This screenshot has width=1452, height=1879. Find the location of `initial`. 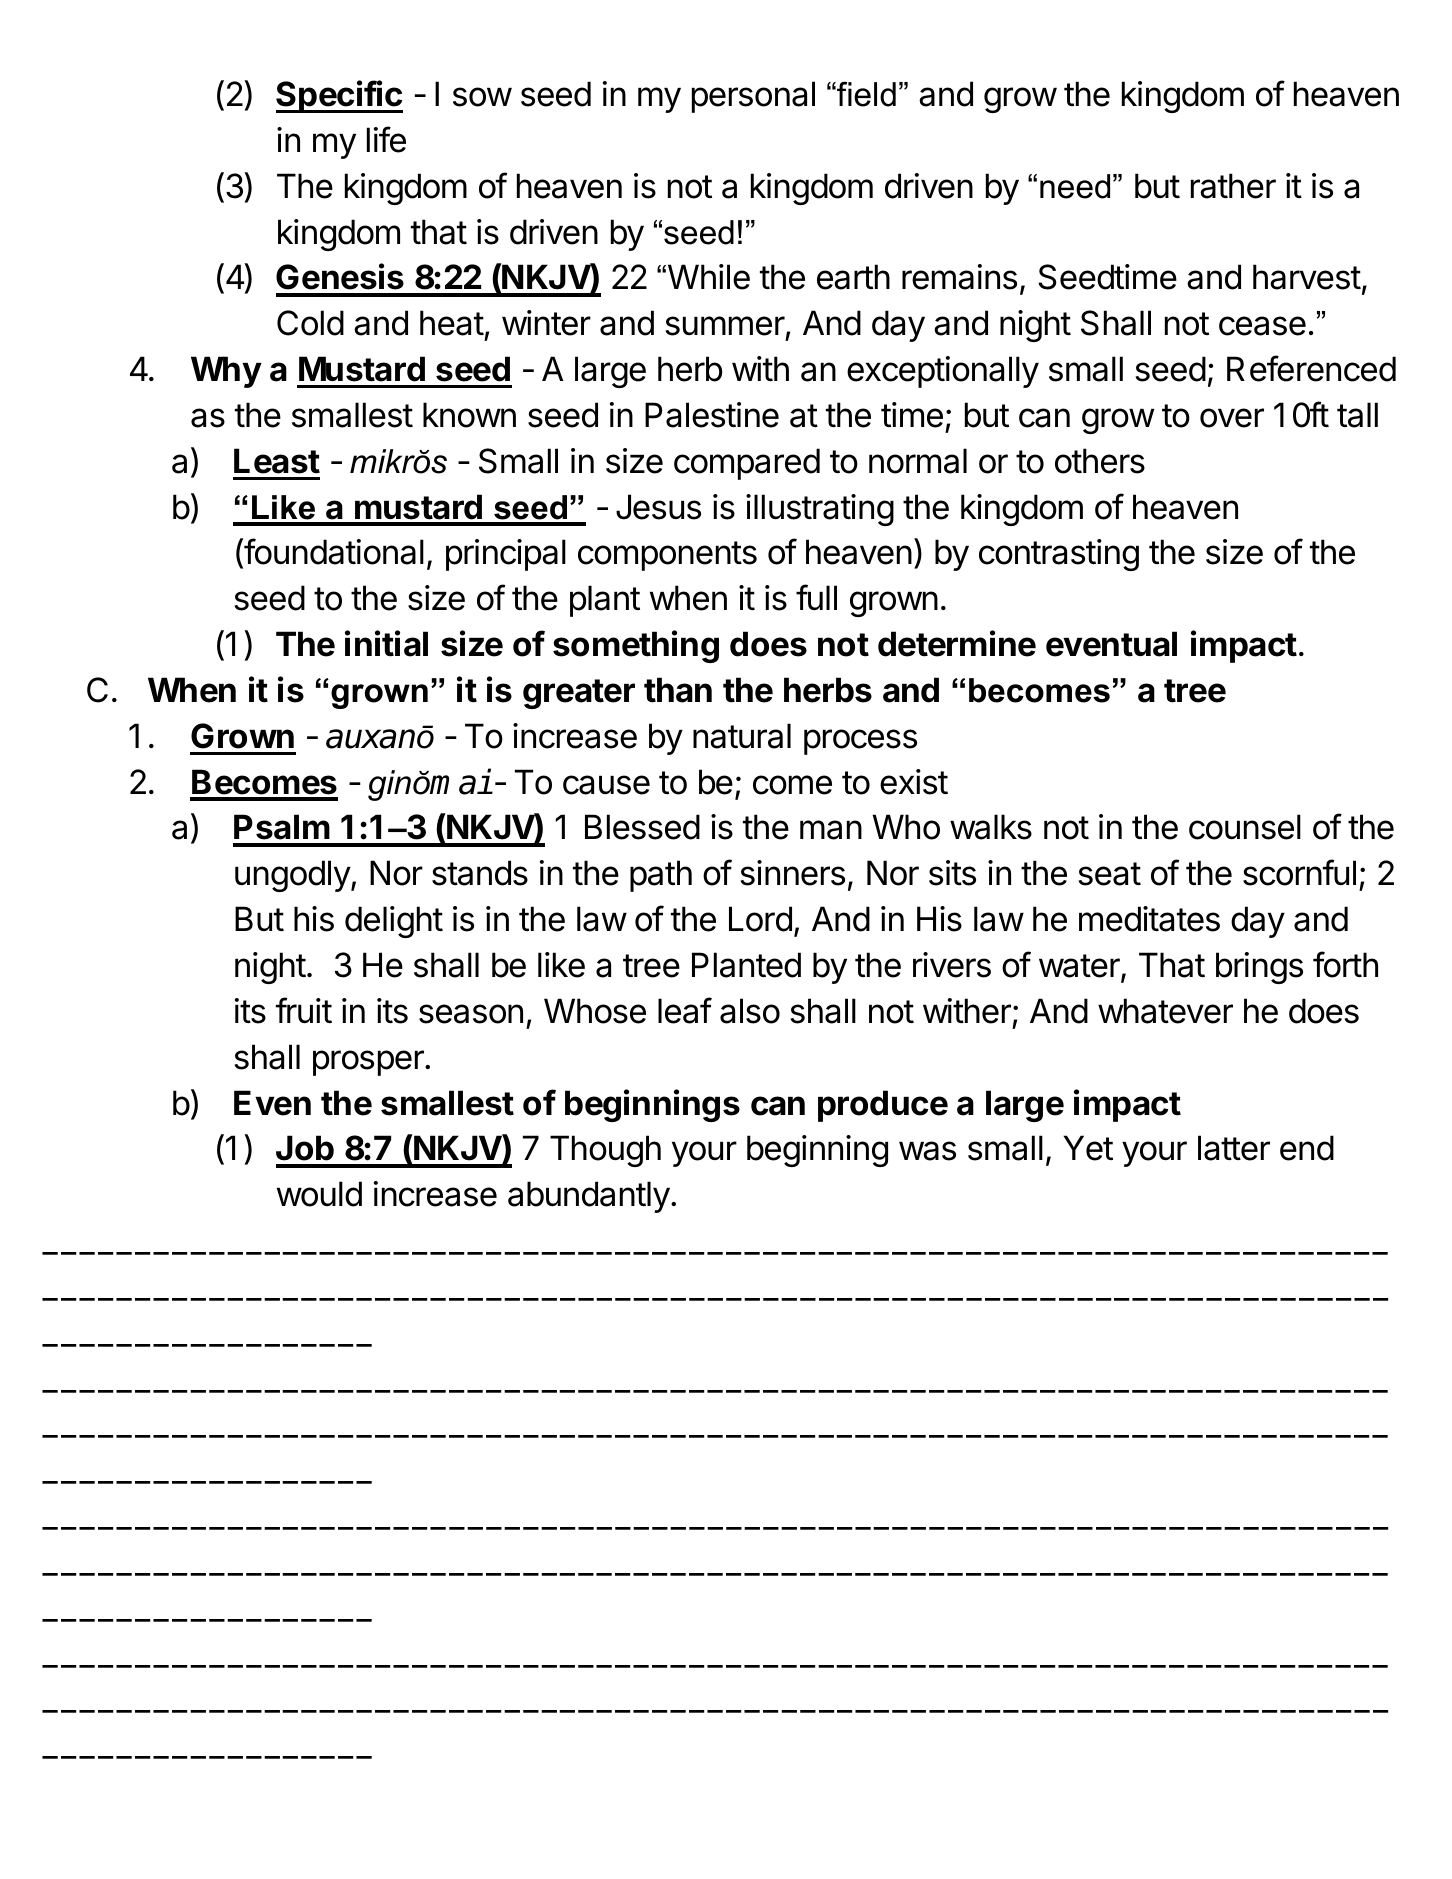

initial is located at coordinates (386, 643).
